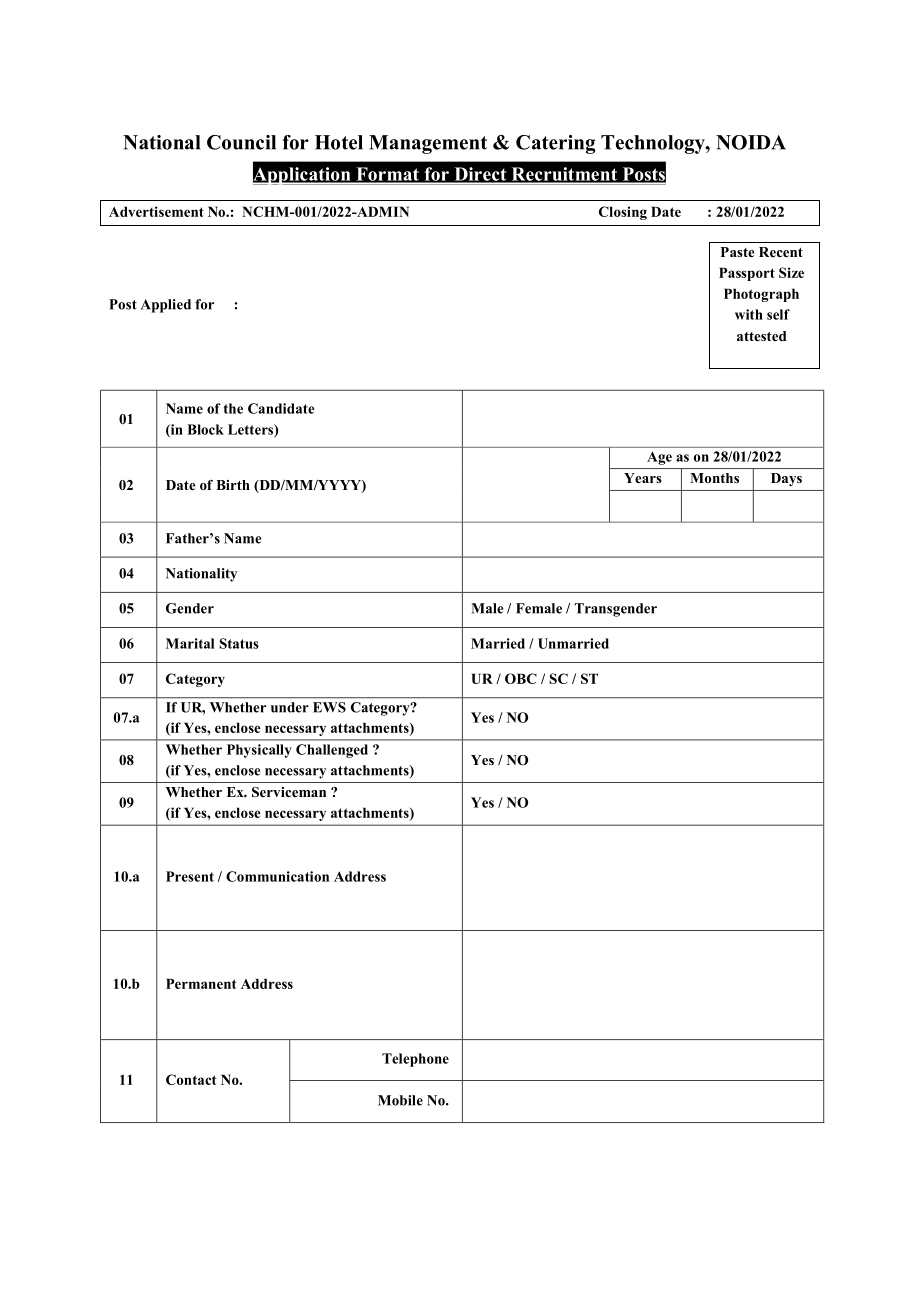 Image resolution: width=924 pixels, height=1308 pixels. What do you see at coordinates (241, 142) in the screenshot?
I see `Council` at bounding box center [241, 142].
